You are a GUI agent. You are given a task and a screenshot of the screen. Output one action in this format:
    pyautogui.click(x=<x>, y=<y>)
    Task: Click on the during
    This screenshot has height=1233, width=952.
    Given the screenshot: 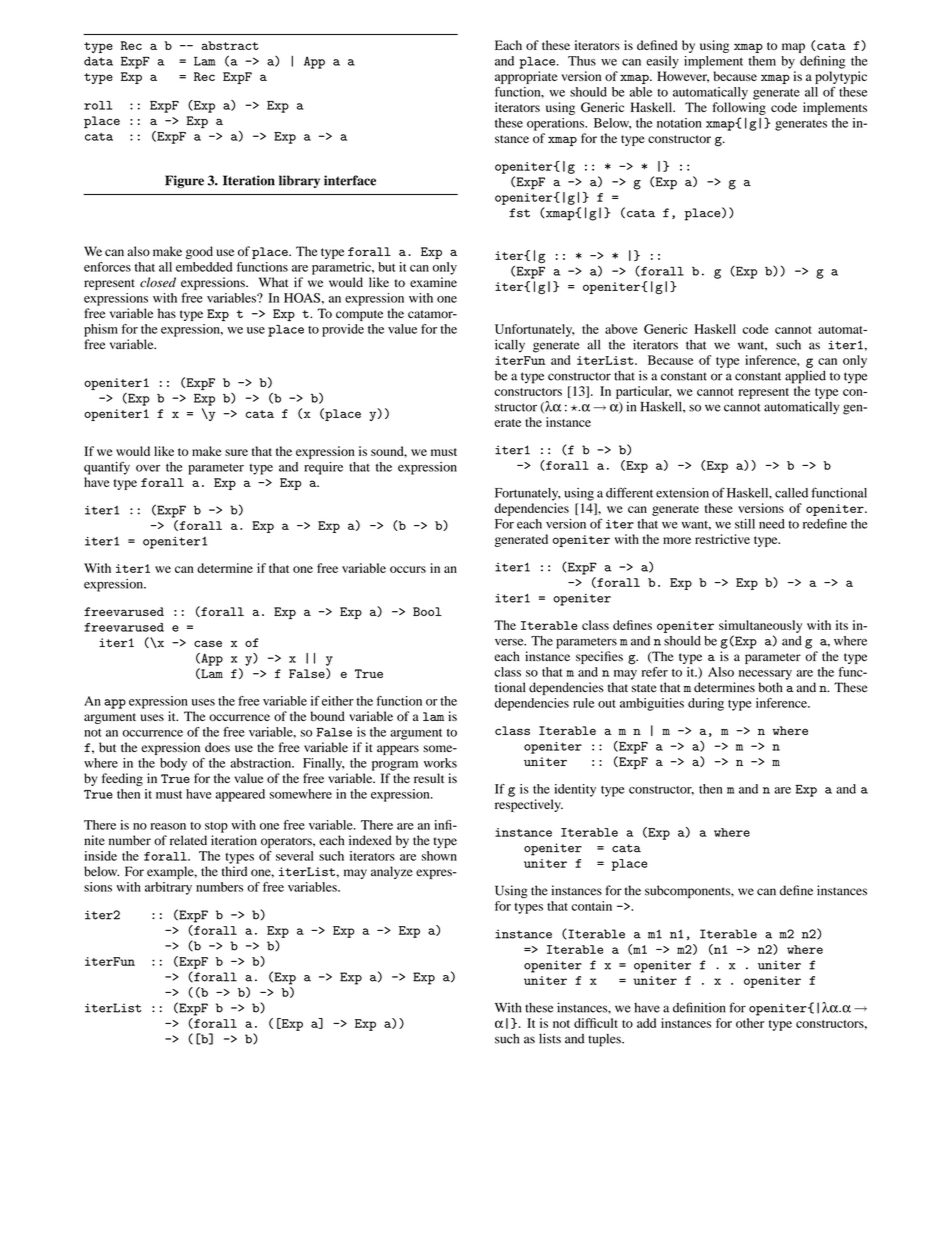 What is the action you would take?
    pyautogui.click(x=706, y=704)
